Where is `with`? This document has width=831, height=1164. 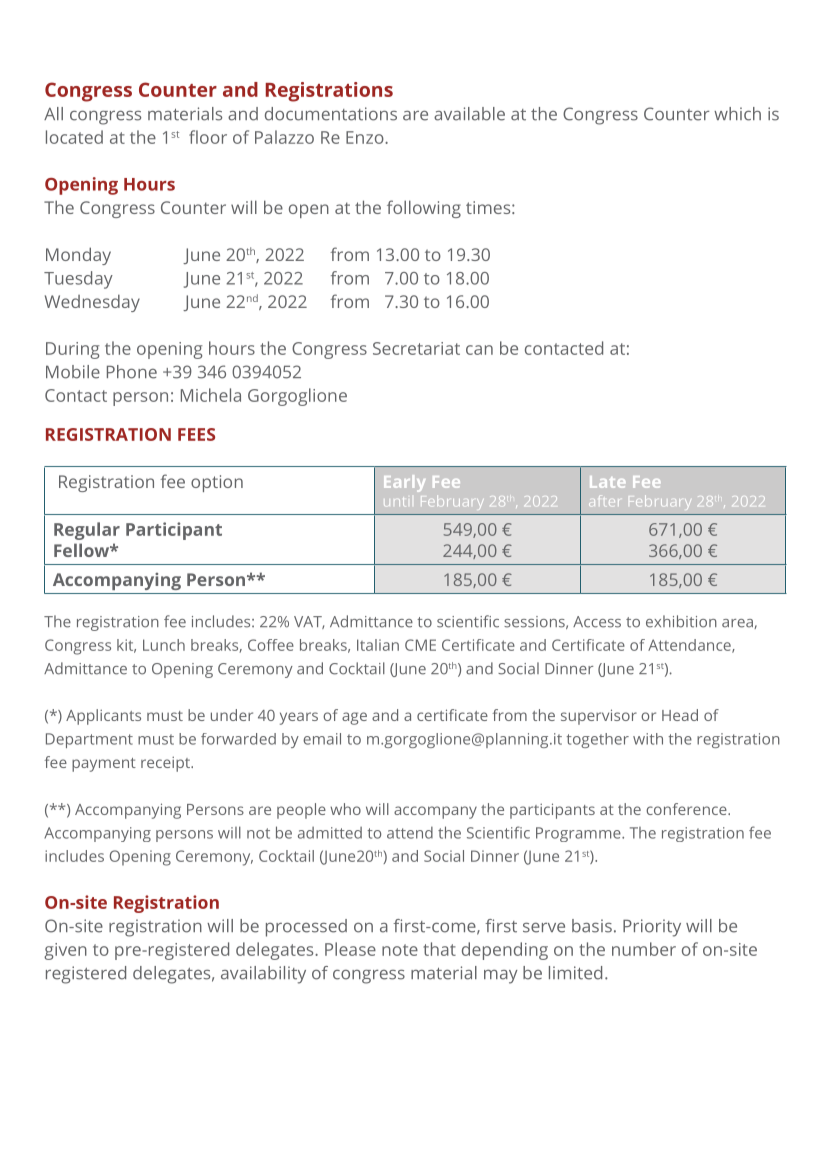
with is located at coordinates (648, 739).
